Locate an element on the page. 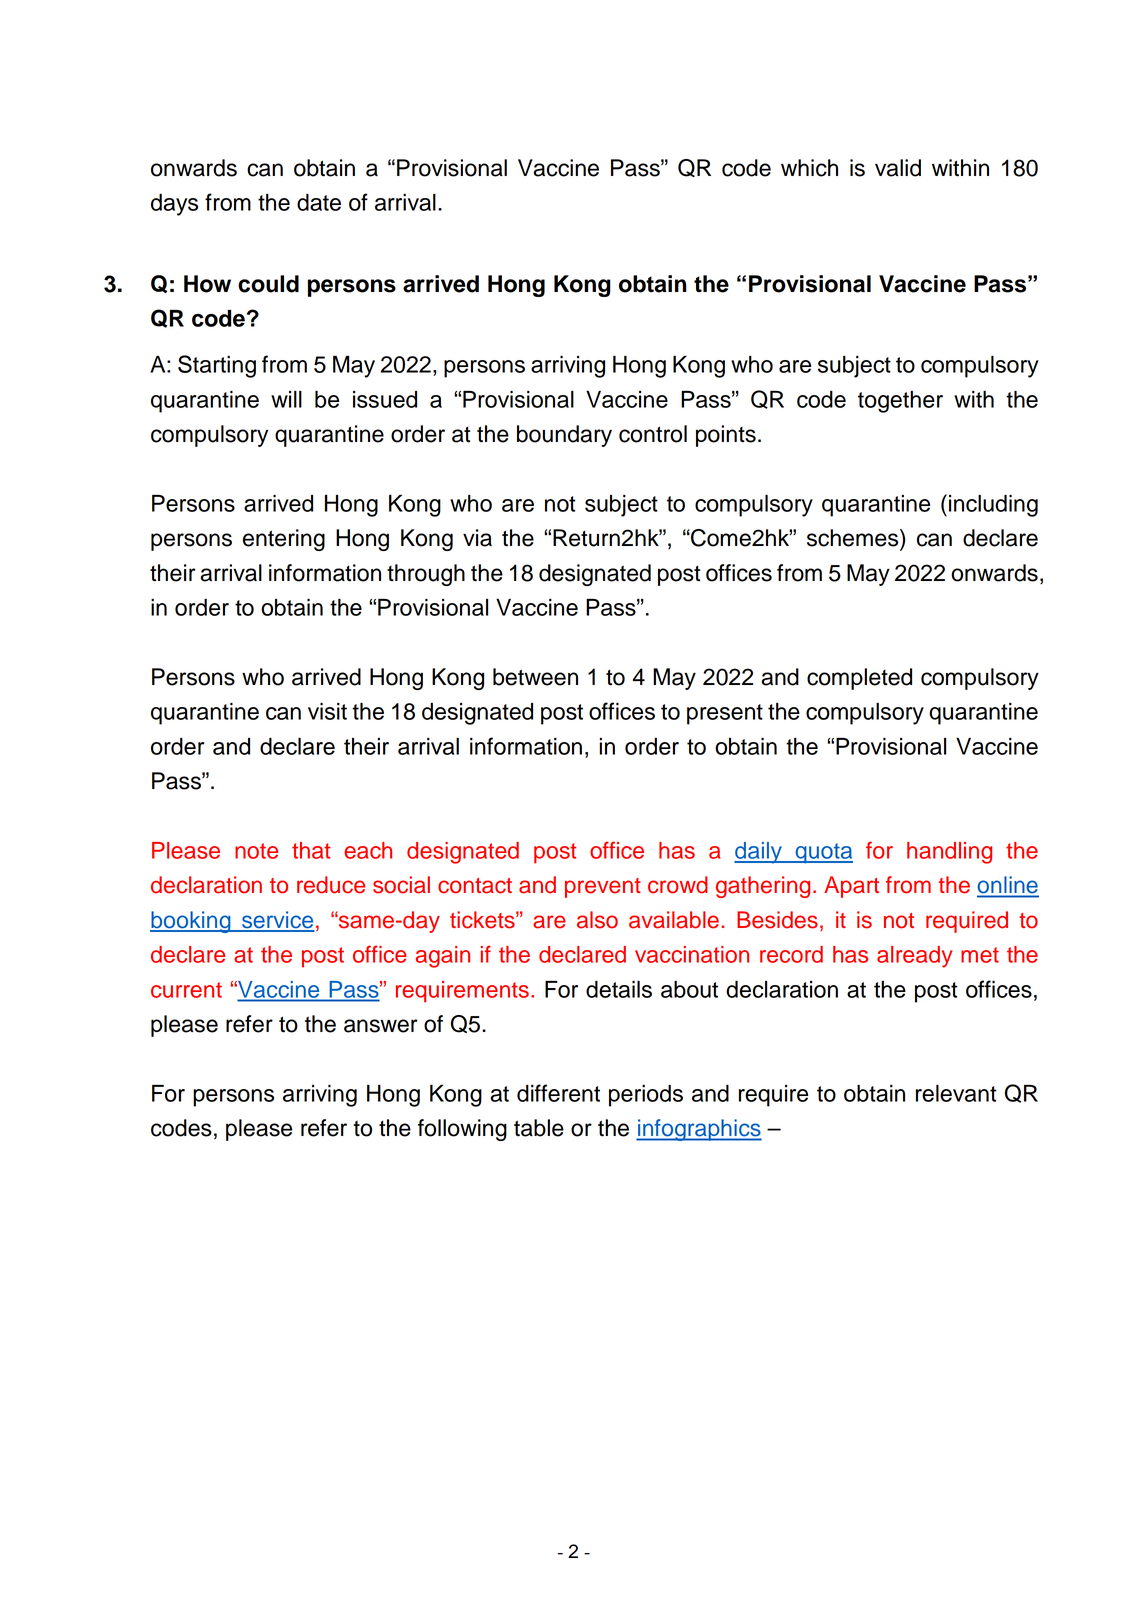 This page has width=1148, height=1623. valid is located at coordinates (898, 168).
